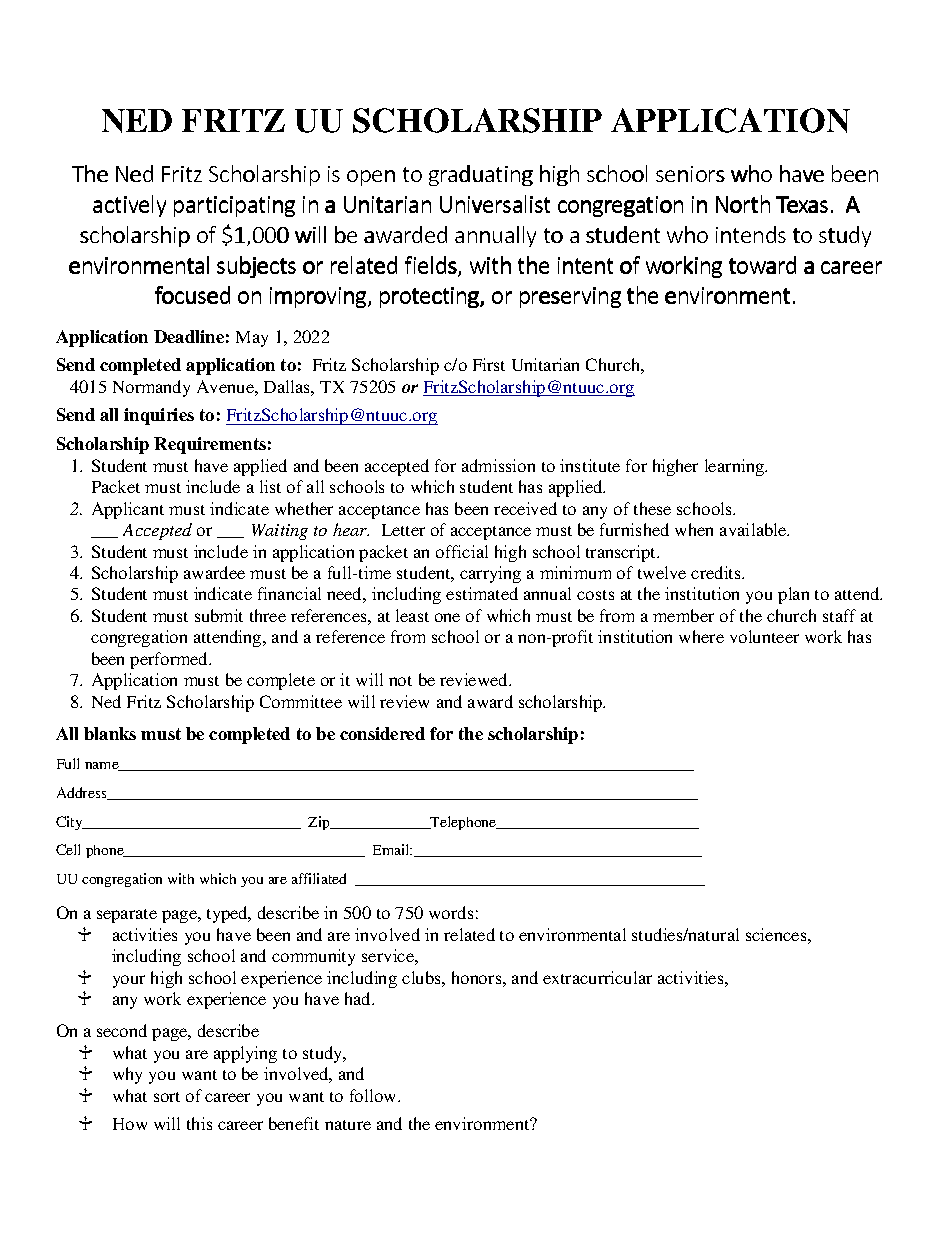  I want to click on North, so click(743, 204).
